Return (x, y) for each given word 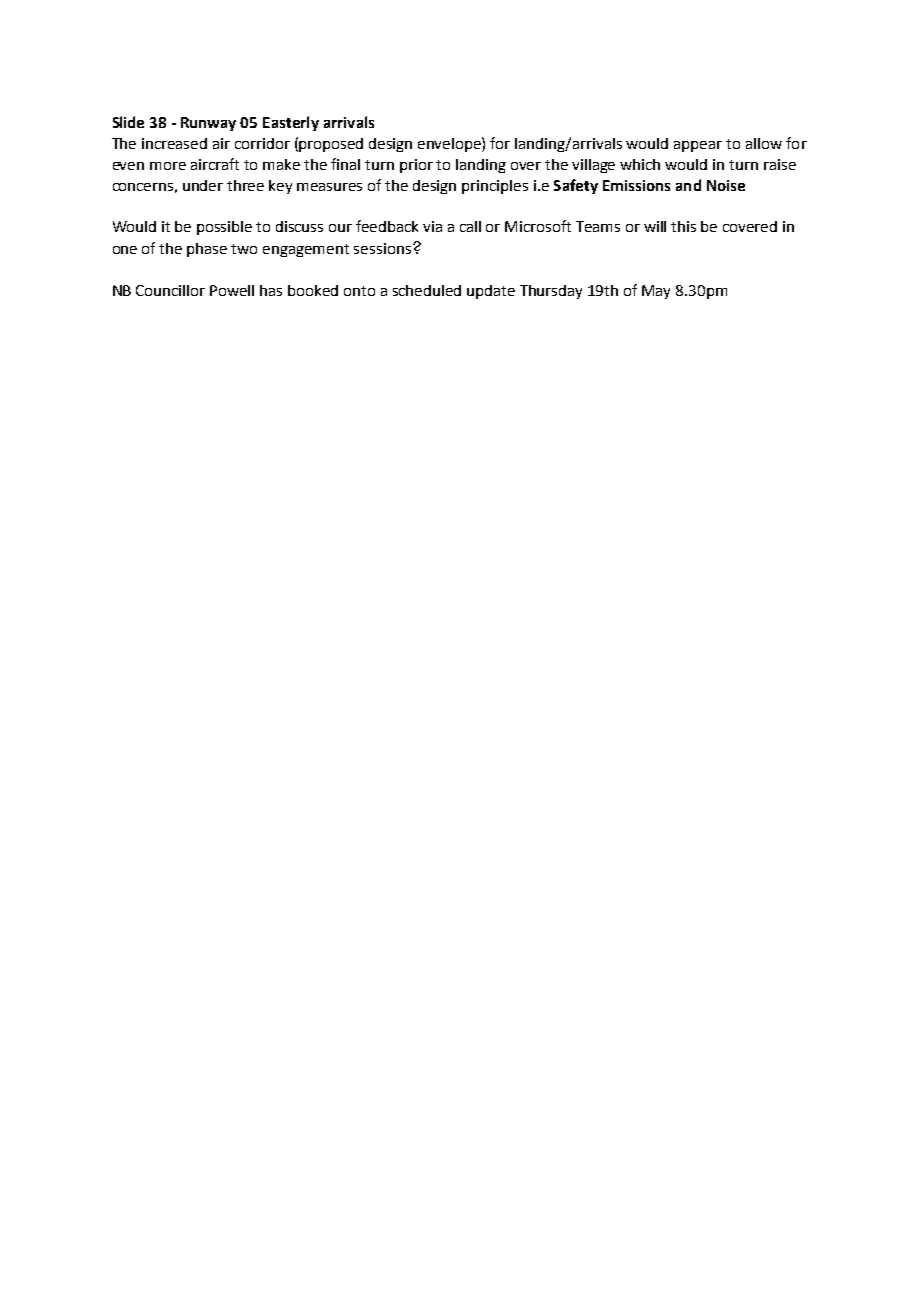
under (203, 185)
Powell (232, 290)
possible (224, 228)
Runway (208, 124)
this (683, 226)
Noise (726, 185)
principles (495, 187)
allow (764, 143)
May (656, 292)
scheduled (427, 290)
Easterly (291, 123)
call (470, 226)
